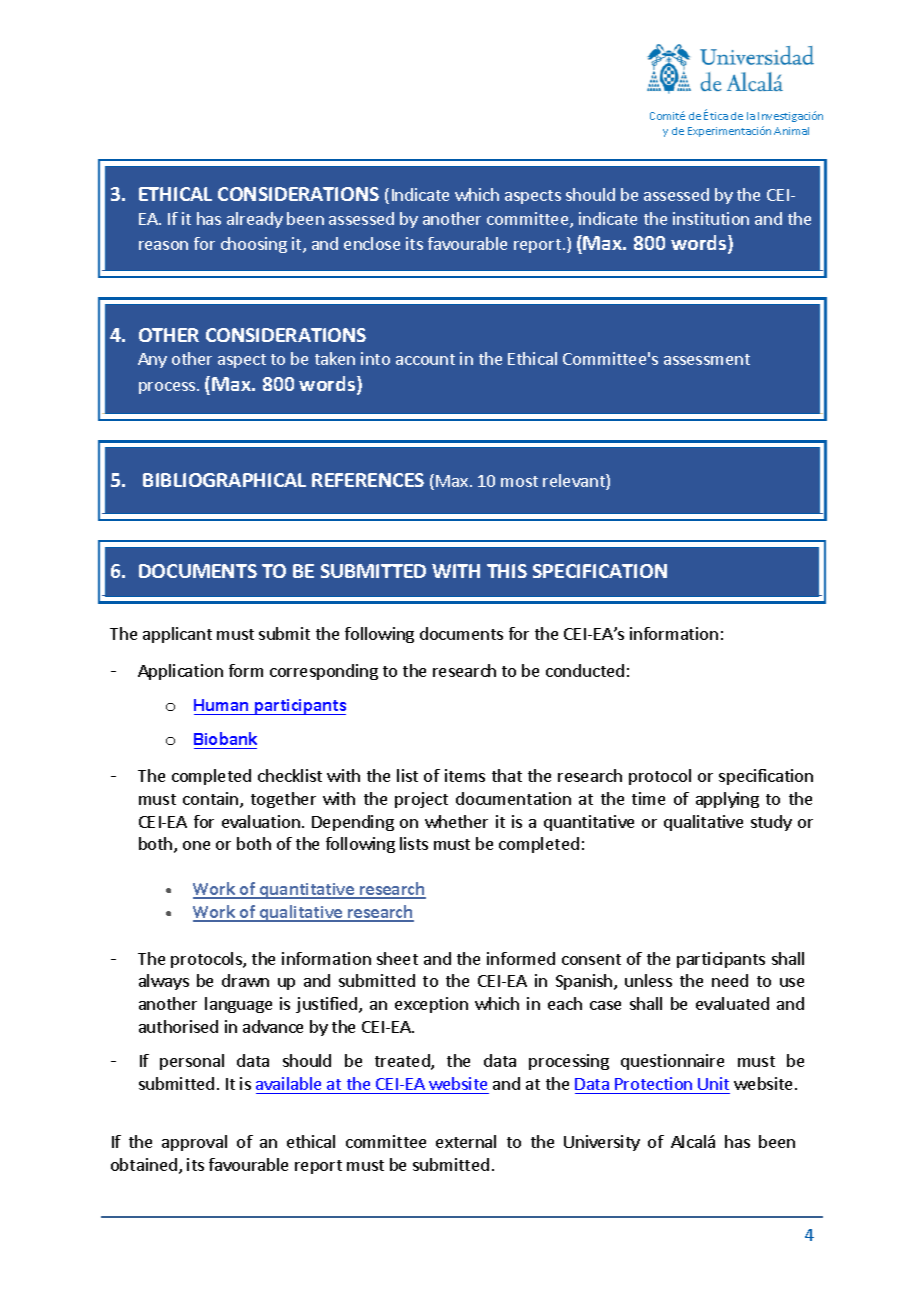 This screenshot has width=924, height=1308. What do you see at coordinates (507, 571) in the screenshot?
I see `THIS` at bounding box center [507, 571].
